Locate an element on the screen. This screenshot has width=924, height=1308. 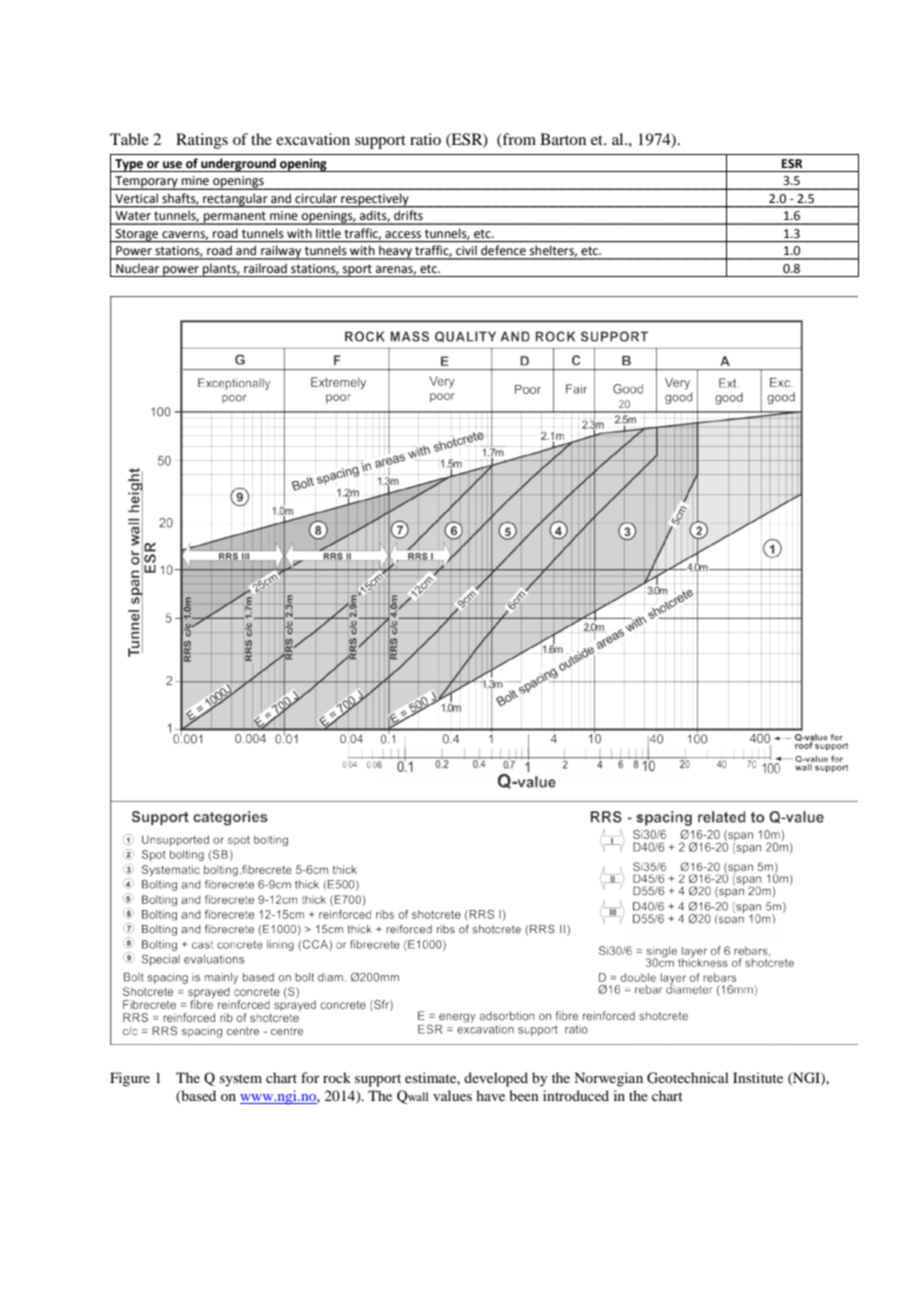
values is located at coordinates (452, 1095).
